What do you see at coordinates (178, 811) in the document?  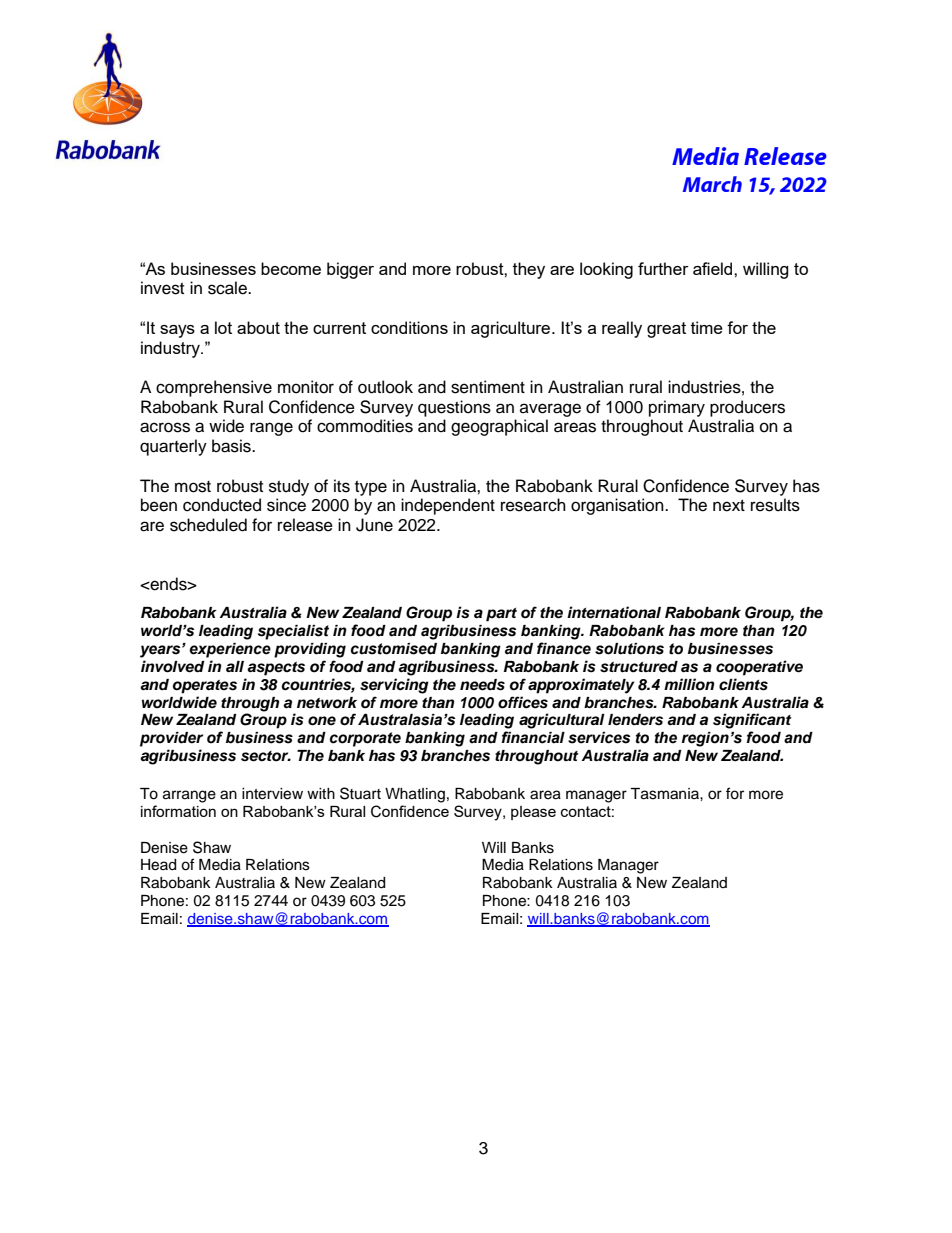 I see `information` at bounding box center [178, 811].
